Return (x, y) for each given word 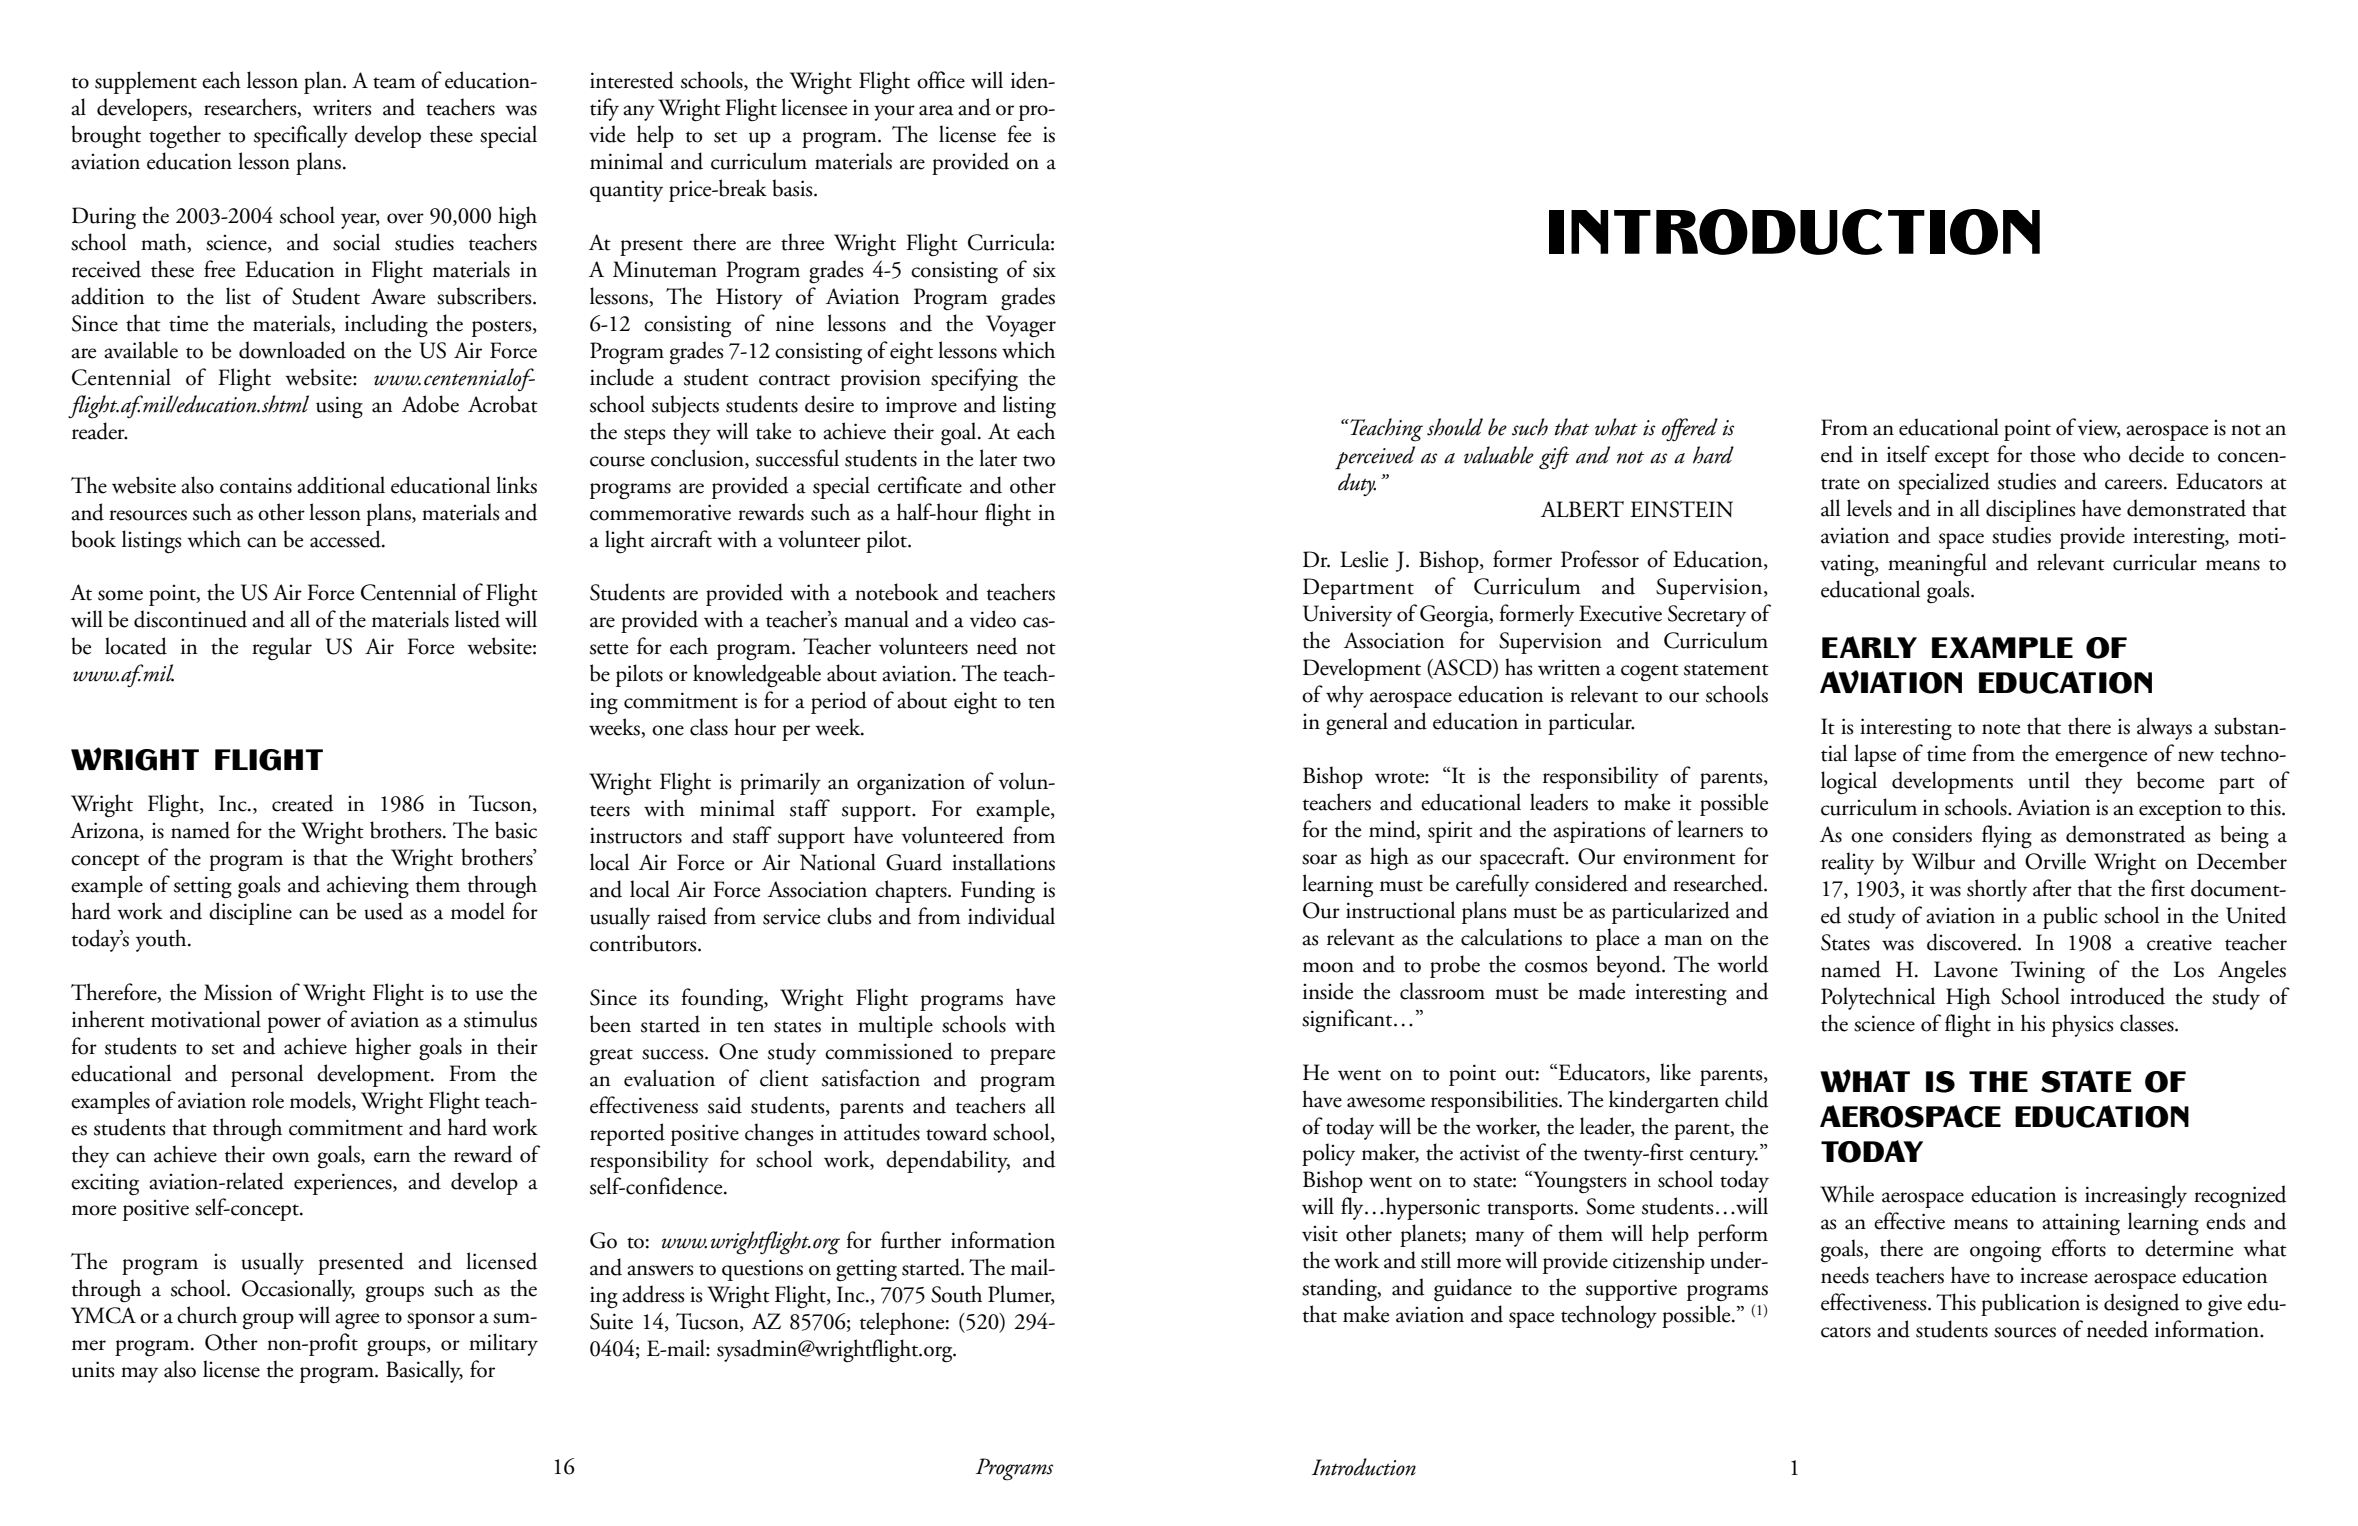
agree (357, 1321)
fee (1019, 134)
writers (342, 107)
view (2099, 428)
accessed (346, 539)
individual (1011, 916)
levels (1869, 508)
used (383, 911)
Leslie (1364, 559)
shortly (1997, 890)
